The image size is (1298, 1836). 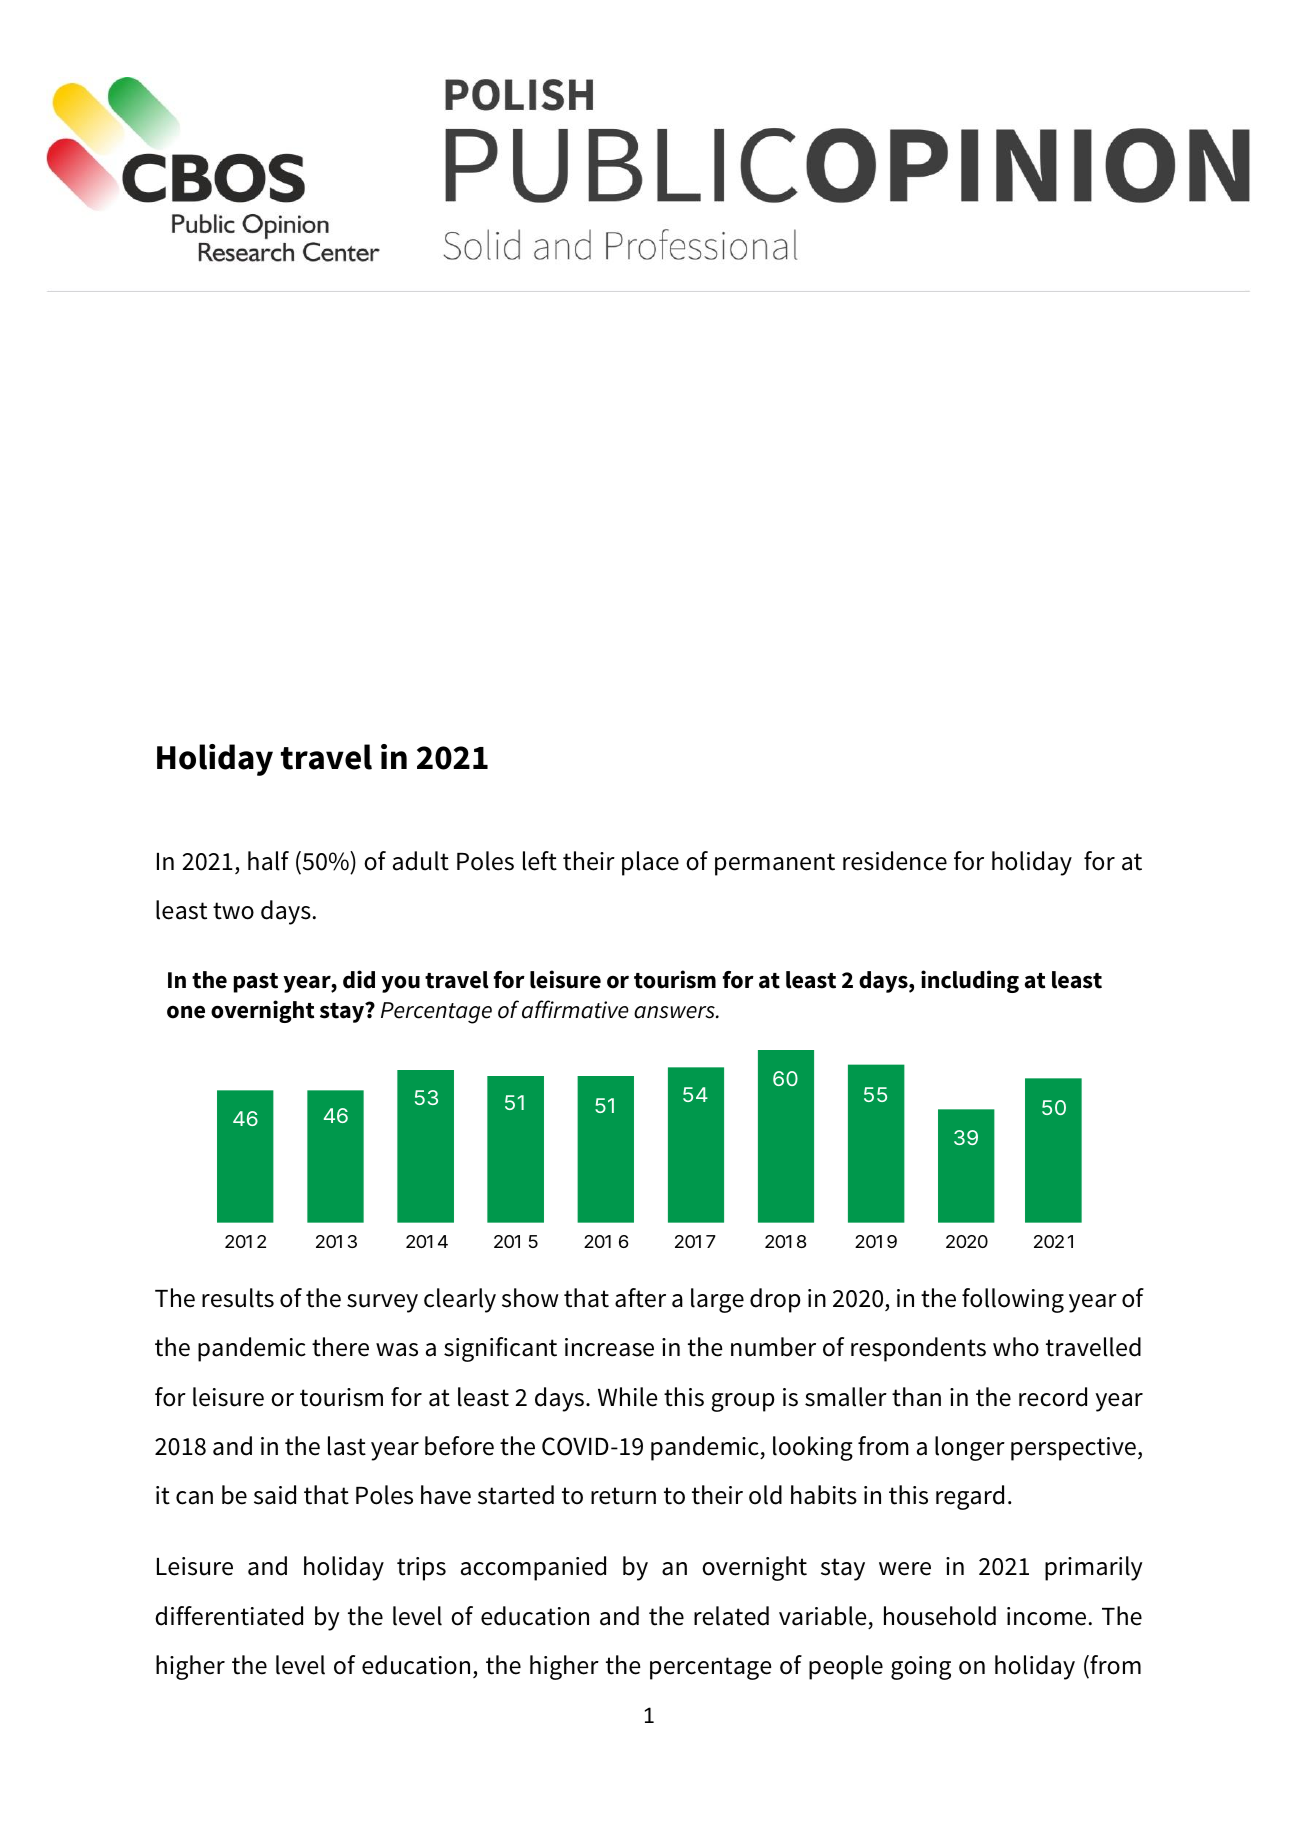 What do you see at coordinates (340, 1347) in the screenshot?
I see `there` at bounding box center [340, 1347].
